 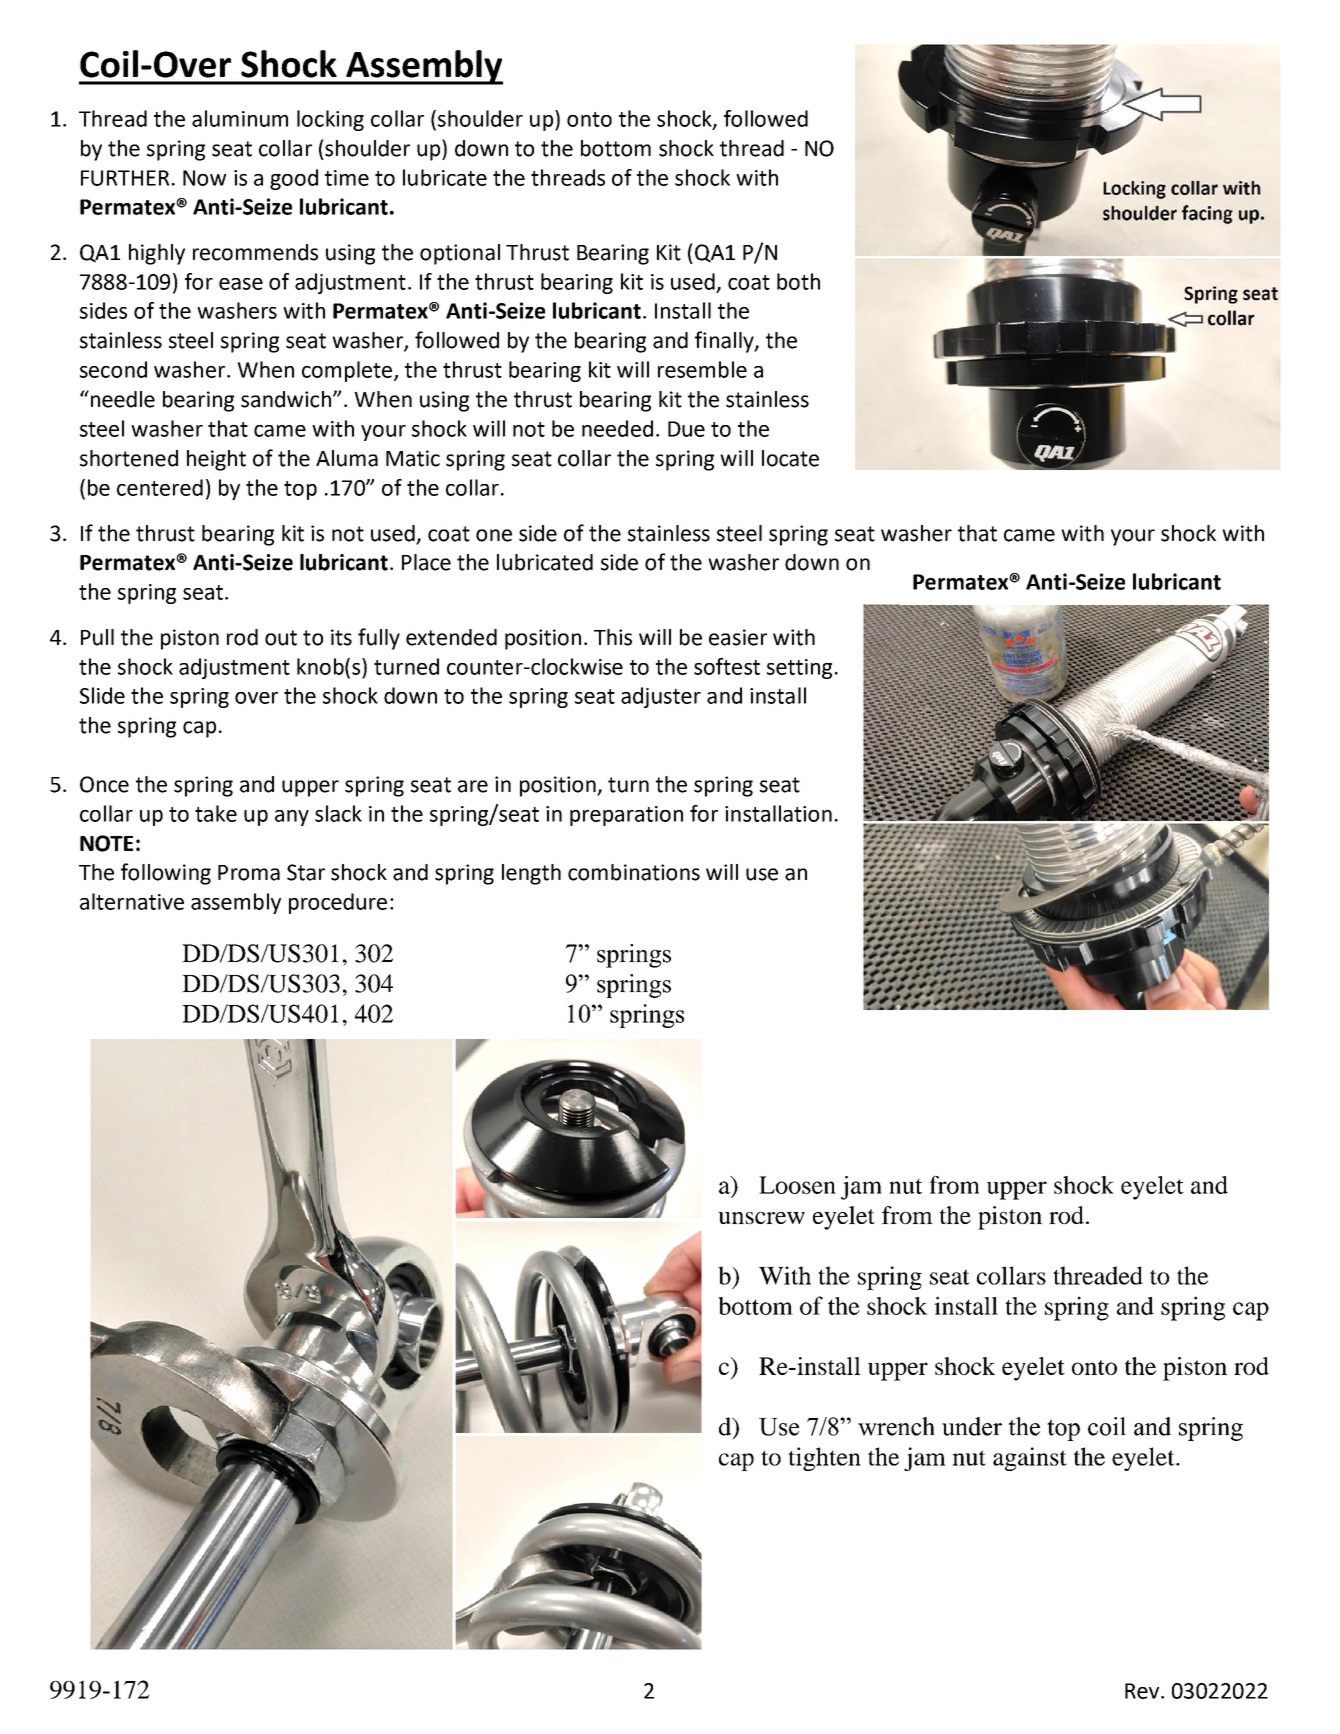 What do you see at coordinates (166, 874) in the document?
I see `following` at bounding box center [166, 874].
